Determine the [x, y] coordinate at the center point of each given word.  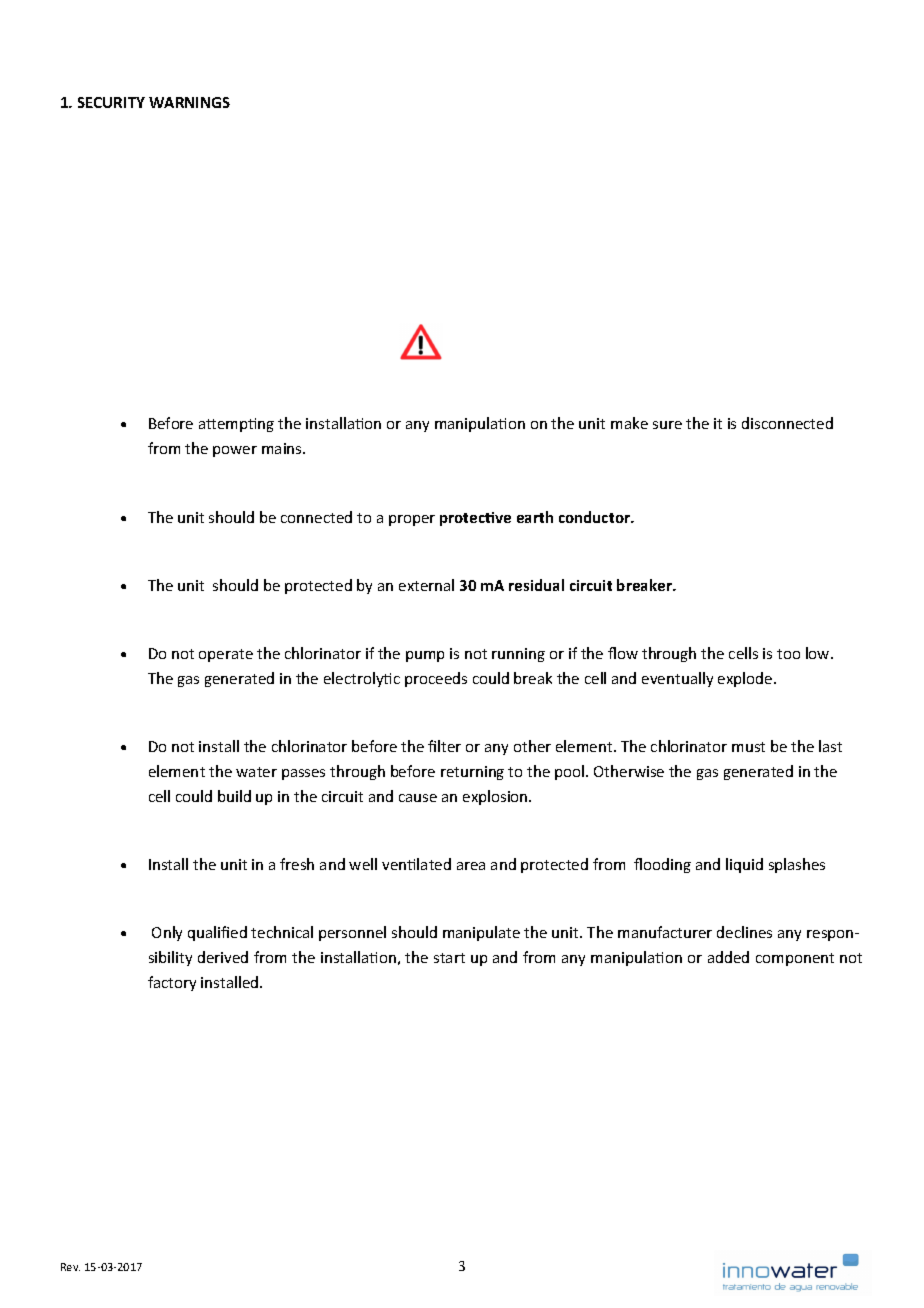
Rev [70, 1267]
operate [226, 655]
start [449, 958]
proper [412, 520]
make [629, 423]
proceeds [436, 679]
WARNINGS [189, 102]
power [235, 451]
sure [667, 425]
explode [746, 679]
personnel [352, 933]
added [728, 957]
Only [167, 933]
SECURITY [111, 102]
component [795, 959]
